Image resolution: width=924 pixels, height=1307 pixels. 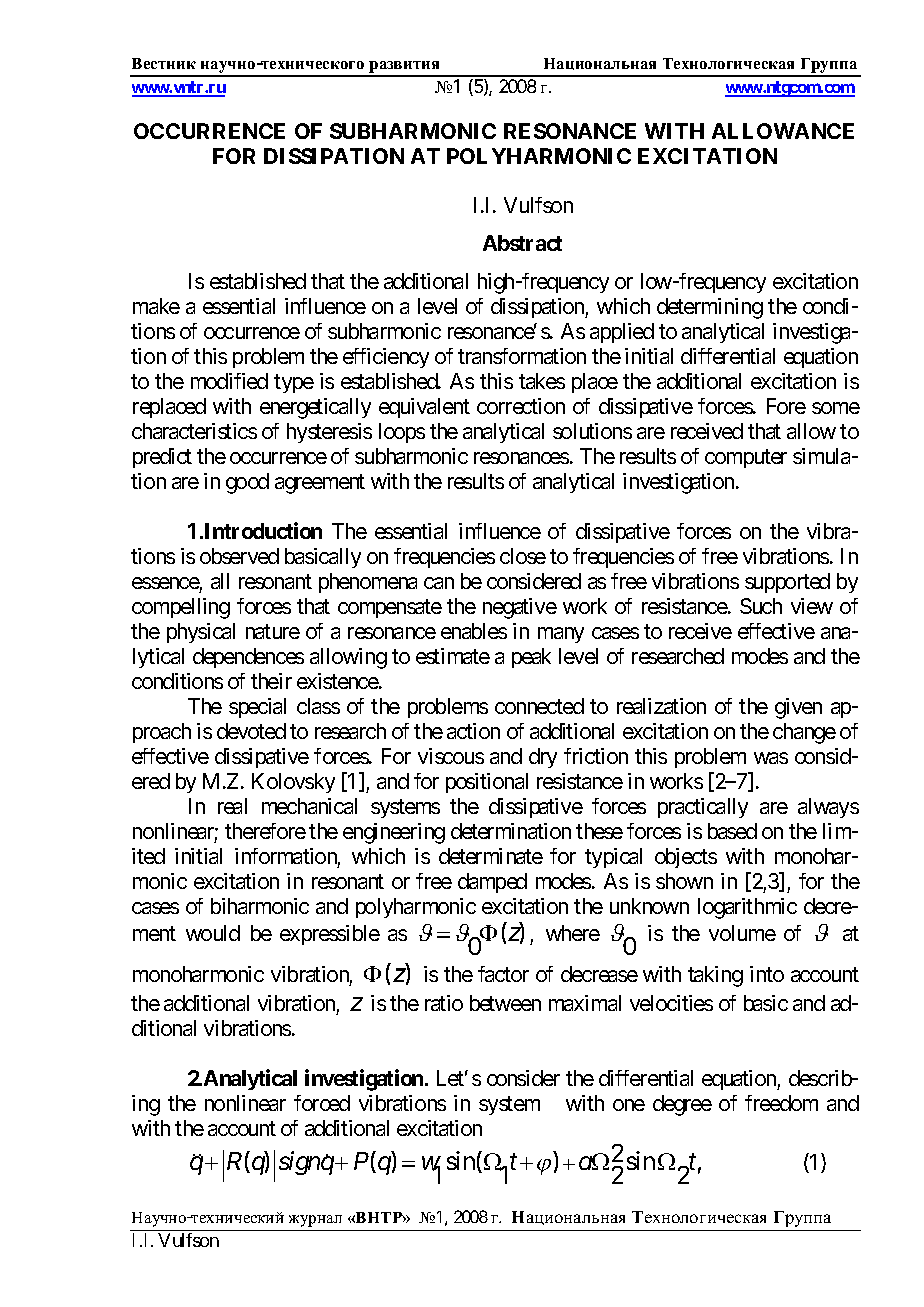 What do you see at coordinates (522, 243) in the screenshot?
I see `Abstract` at bounding box center [522, 243].
